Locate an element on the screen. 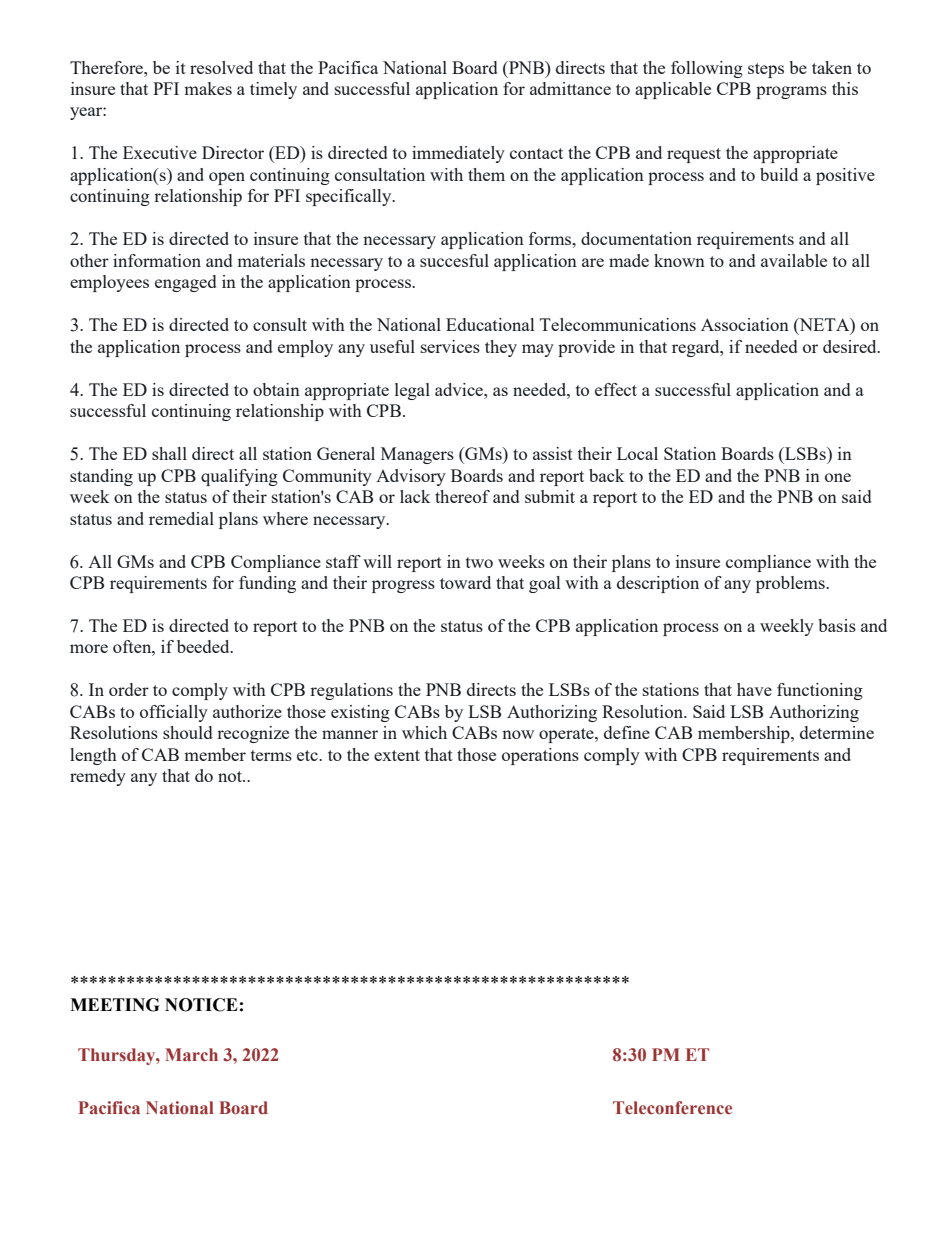 The width and height of the screenshot is (952, 1233). March is located at coordinates (191, 1055).
